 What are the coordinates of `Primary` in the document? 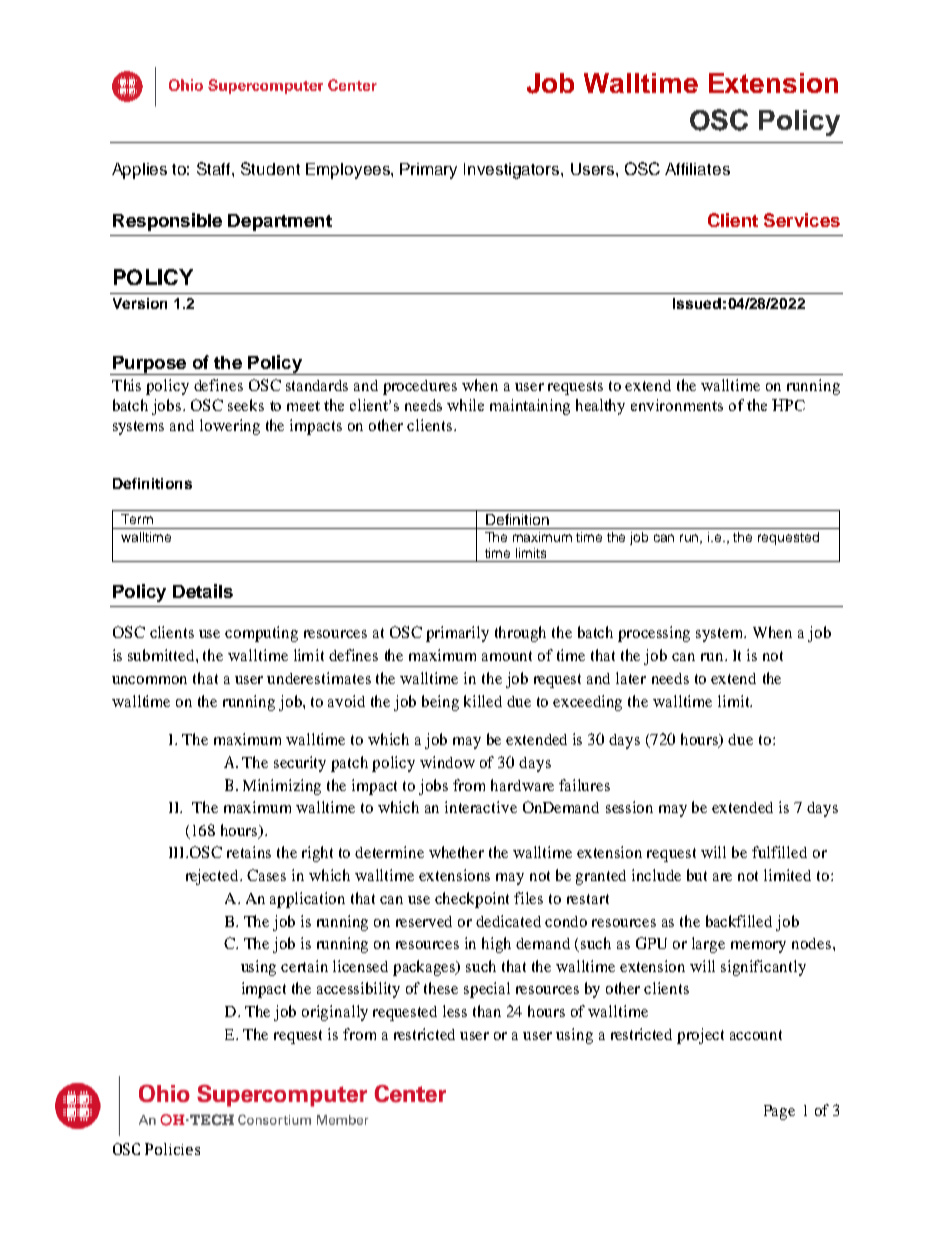 It's located at (428, 171).
